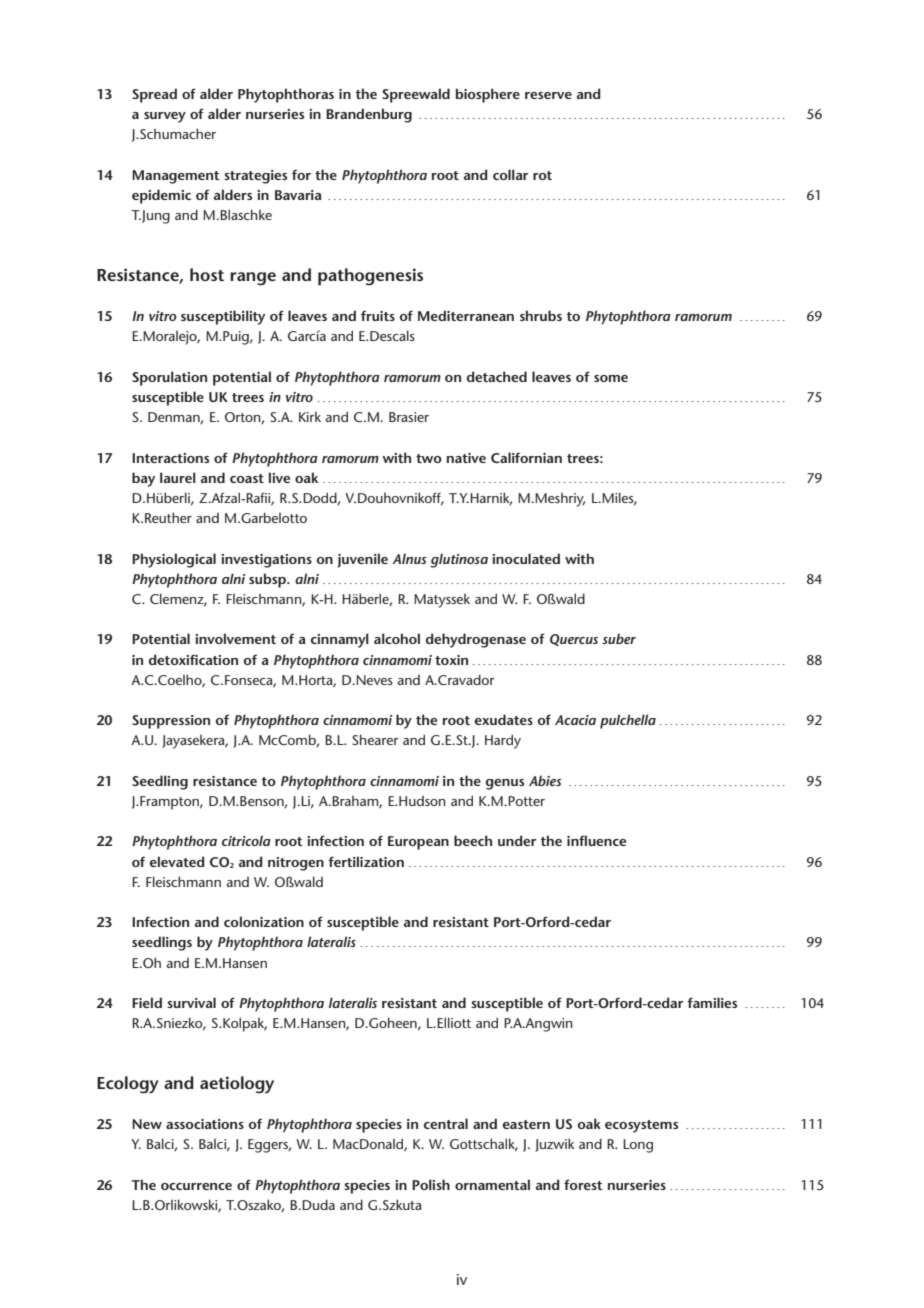 The image size is (924, 1308). I want to click on survey, so click(165, 117).
